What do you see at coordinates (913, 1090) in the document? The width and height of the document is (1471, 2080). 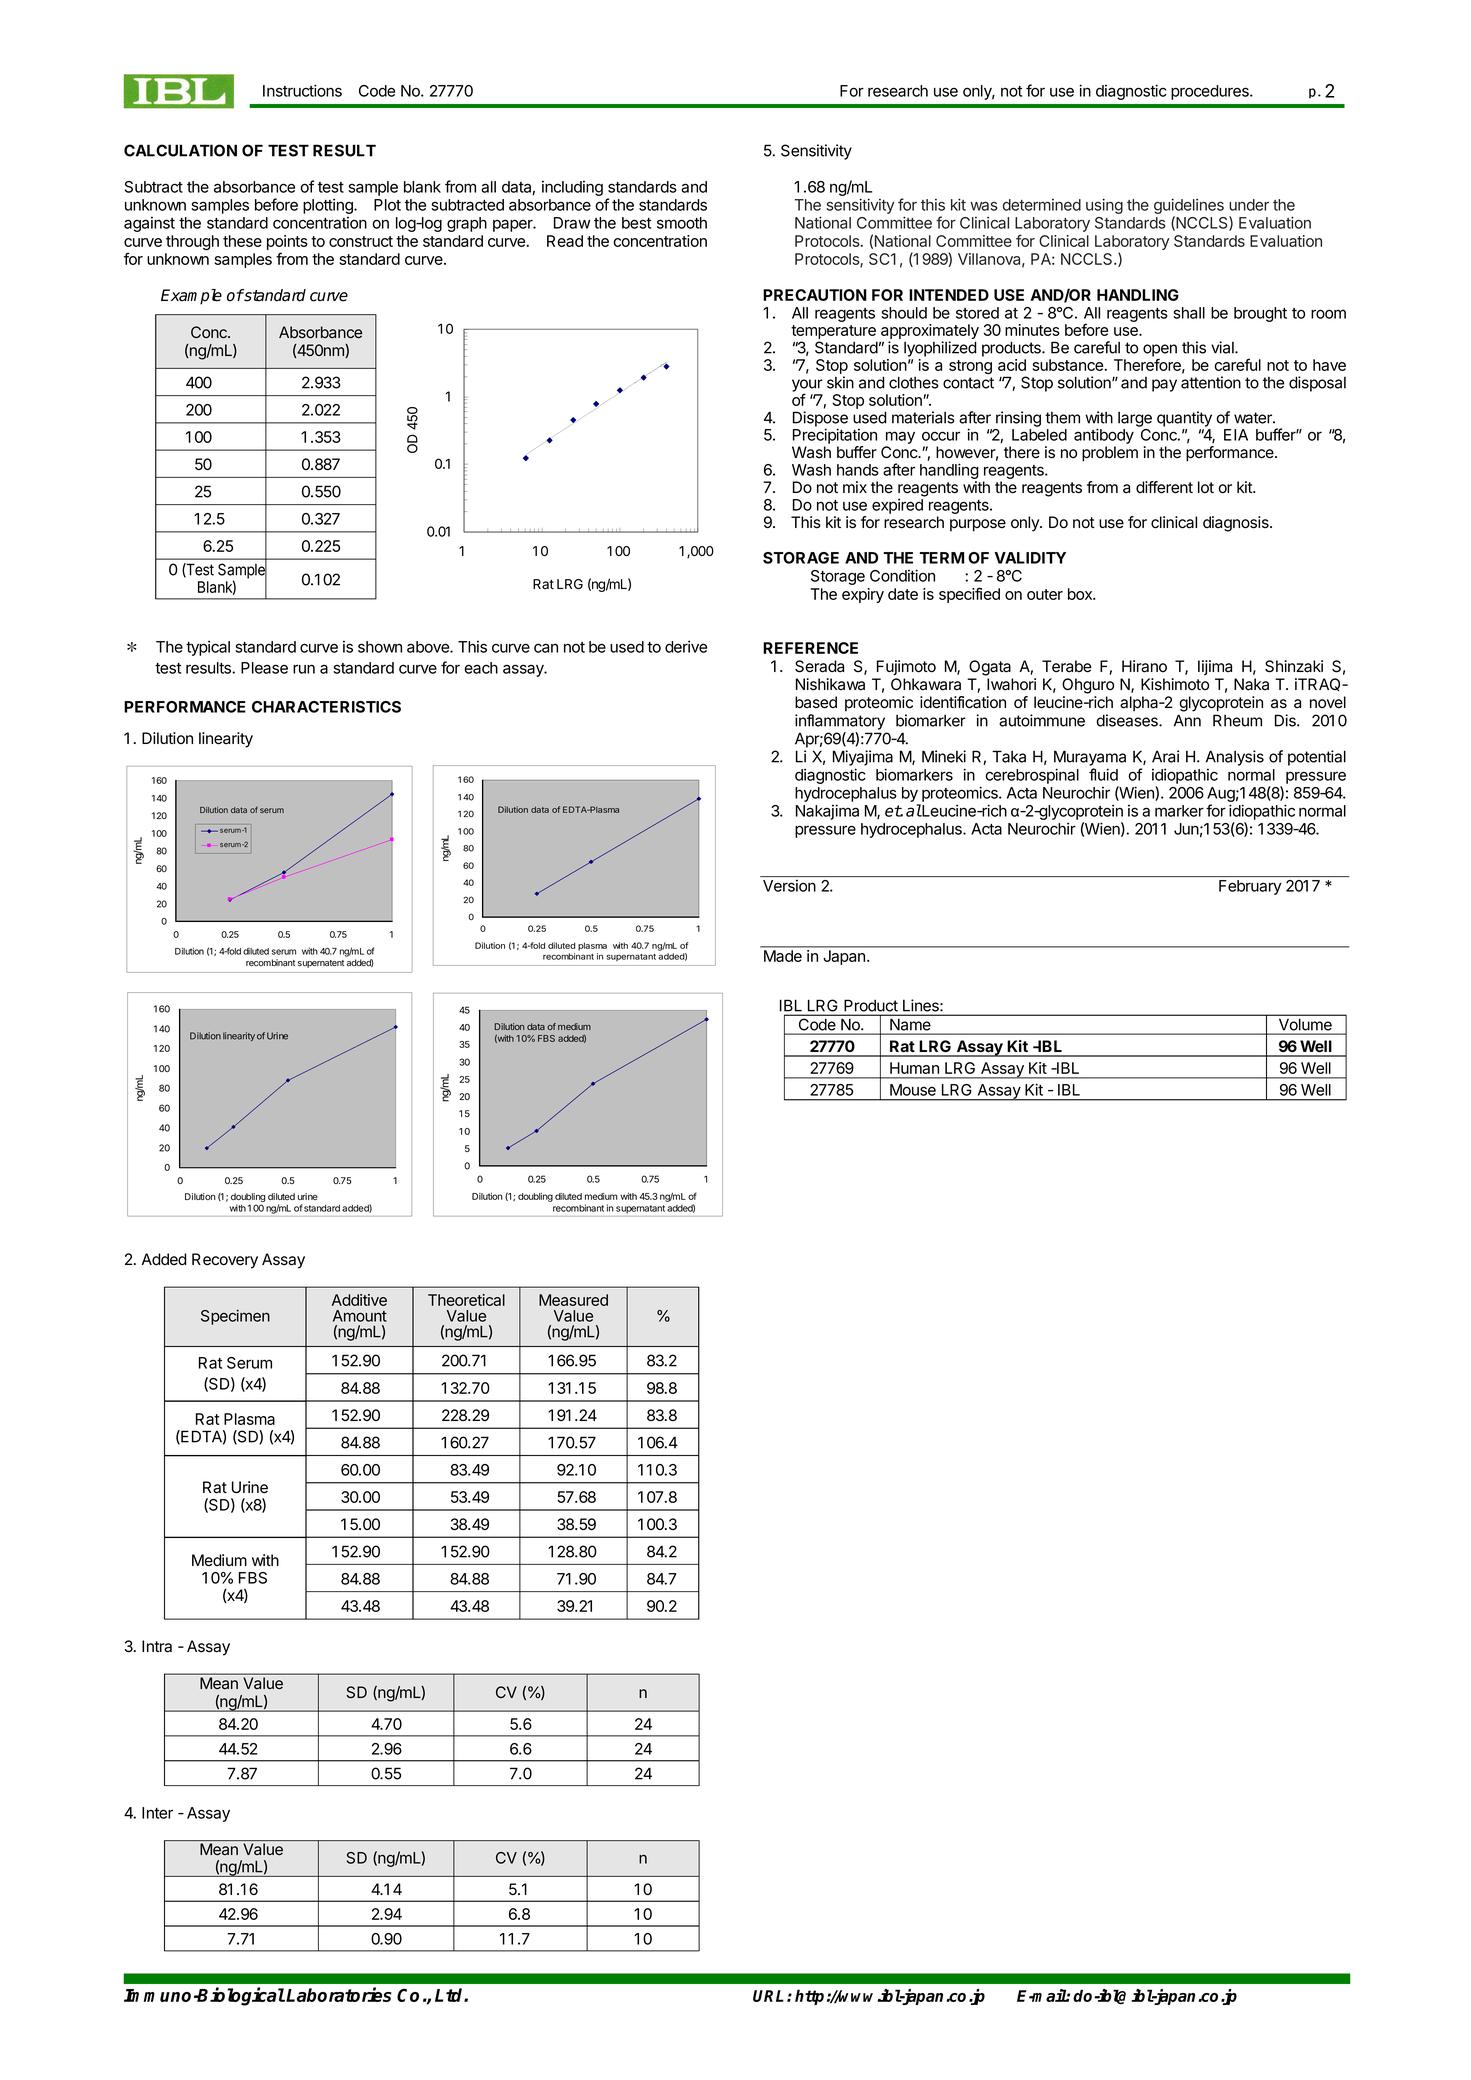 I see `Mouse` at bounding box center [913, 1090].
